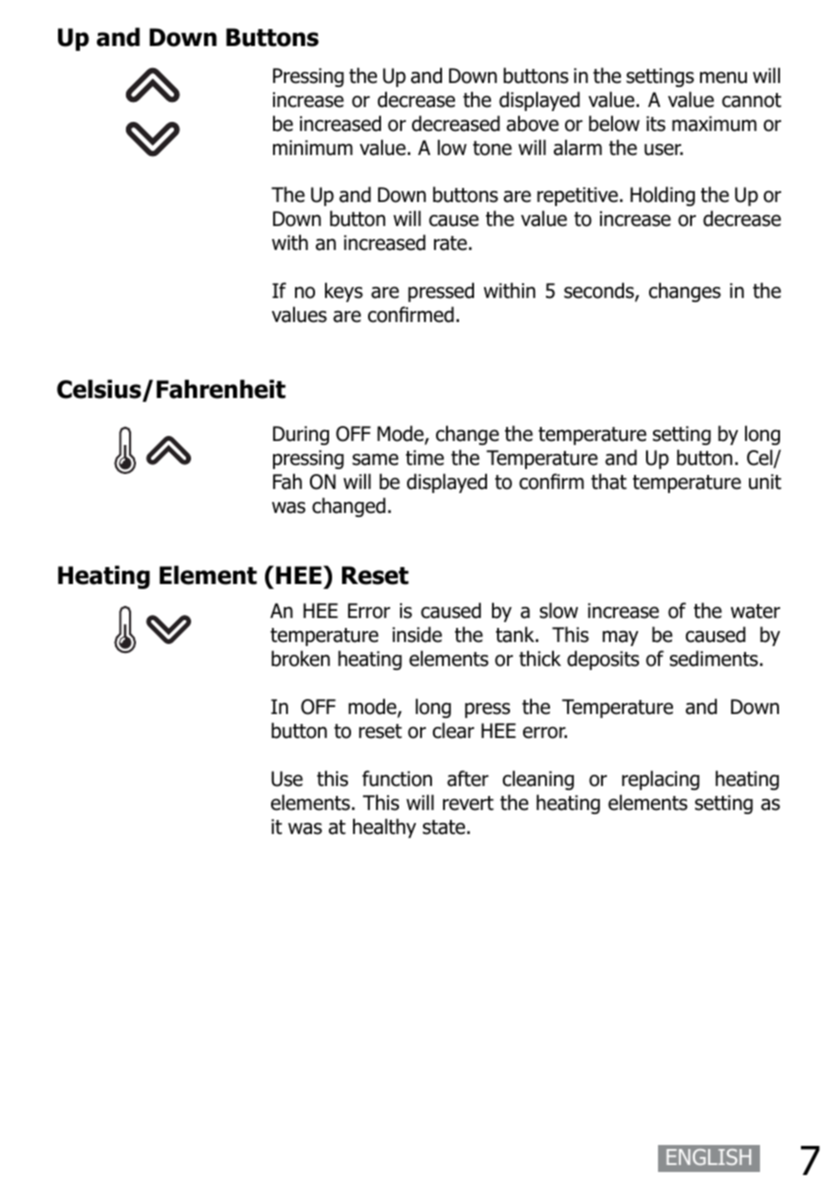  Describe the element at coordinates (609, 481) in the screenshot. I see `that` at that location.
